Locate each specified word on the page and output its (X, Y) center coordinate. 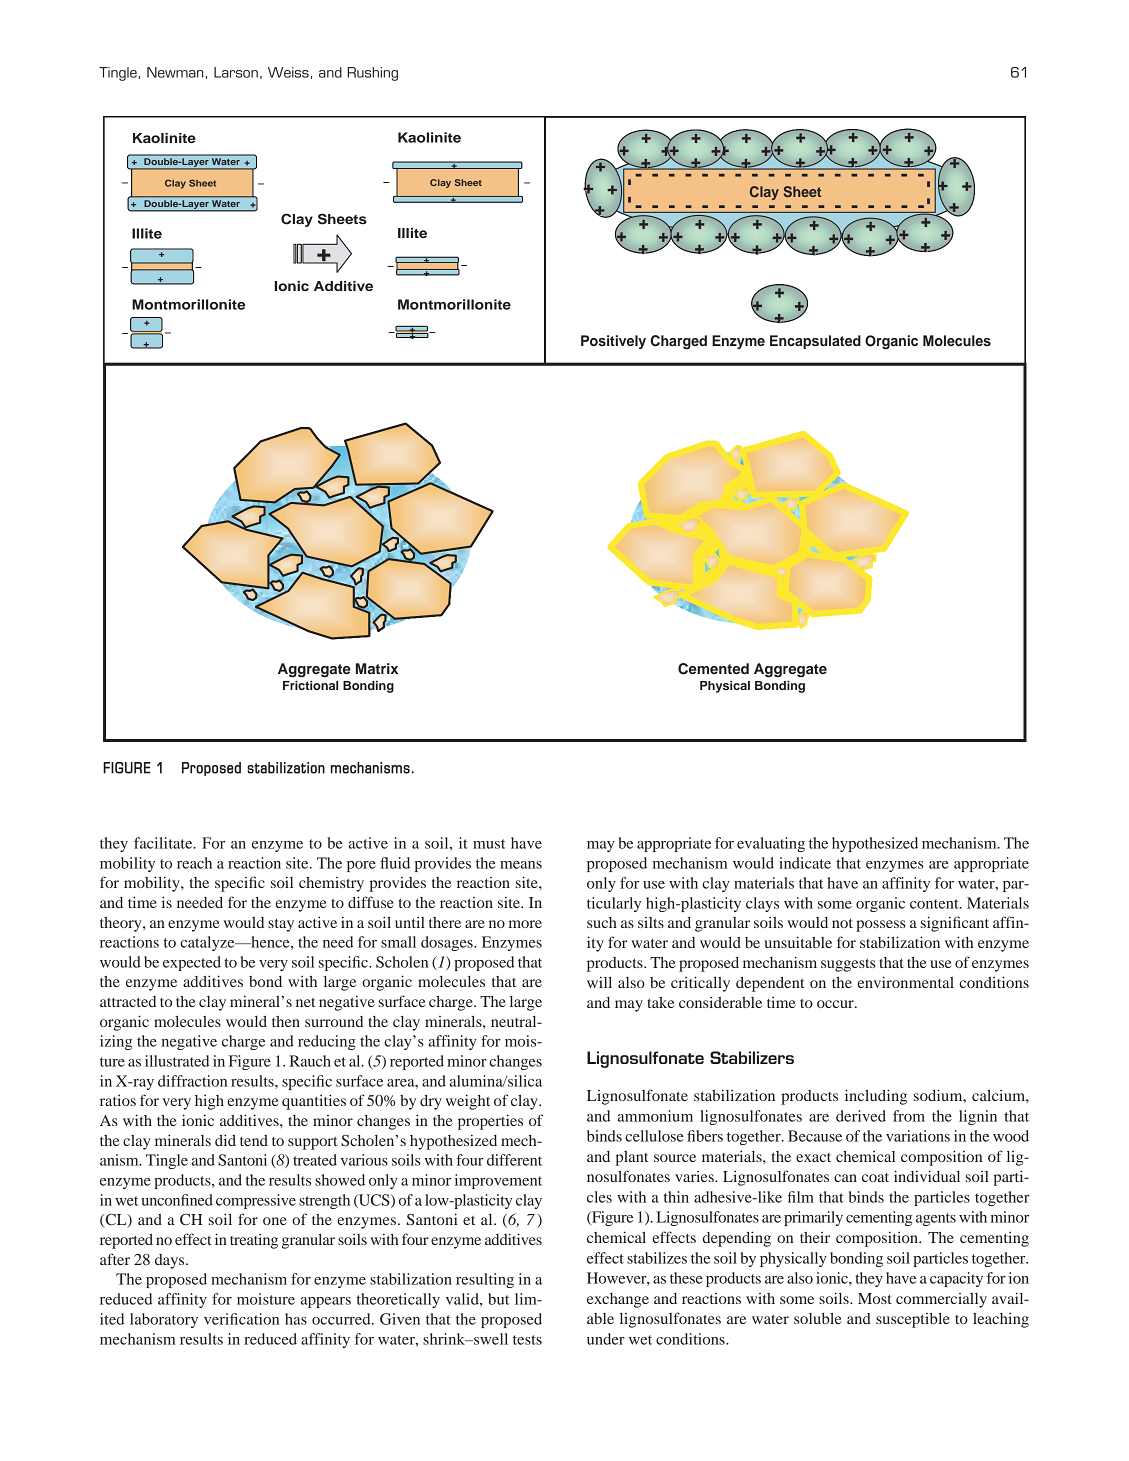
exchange (618, 1300)
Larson (236, 72)
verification (241, 1319)
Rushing (372, 74)
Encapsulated (815, 342)
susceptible (913, 1320)
